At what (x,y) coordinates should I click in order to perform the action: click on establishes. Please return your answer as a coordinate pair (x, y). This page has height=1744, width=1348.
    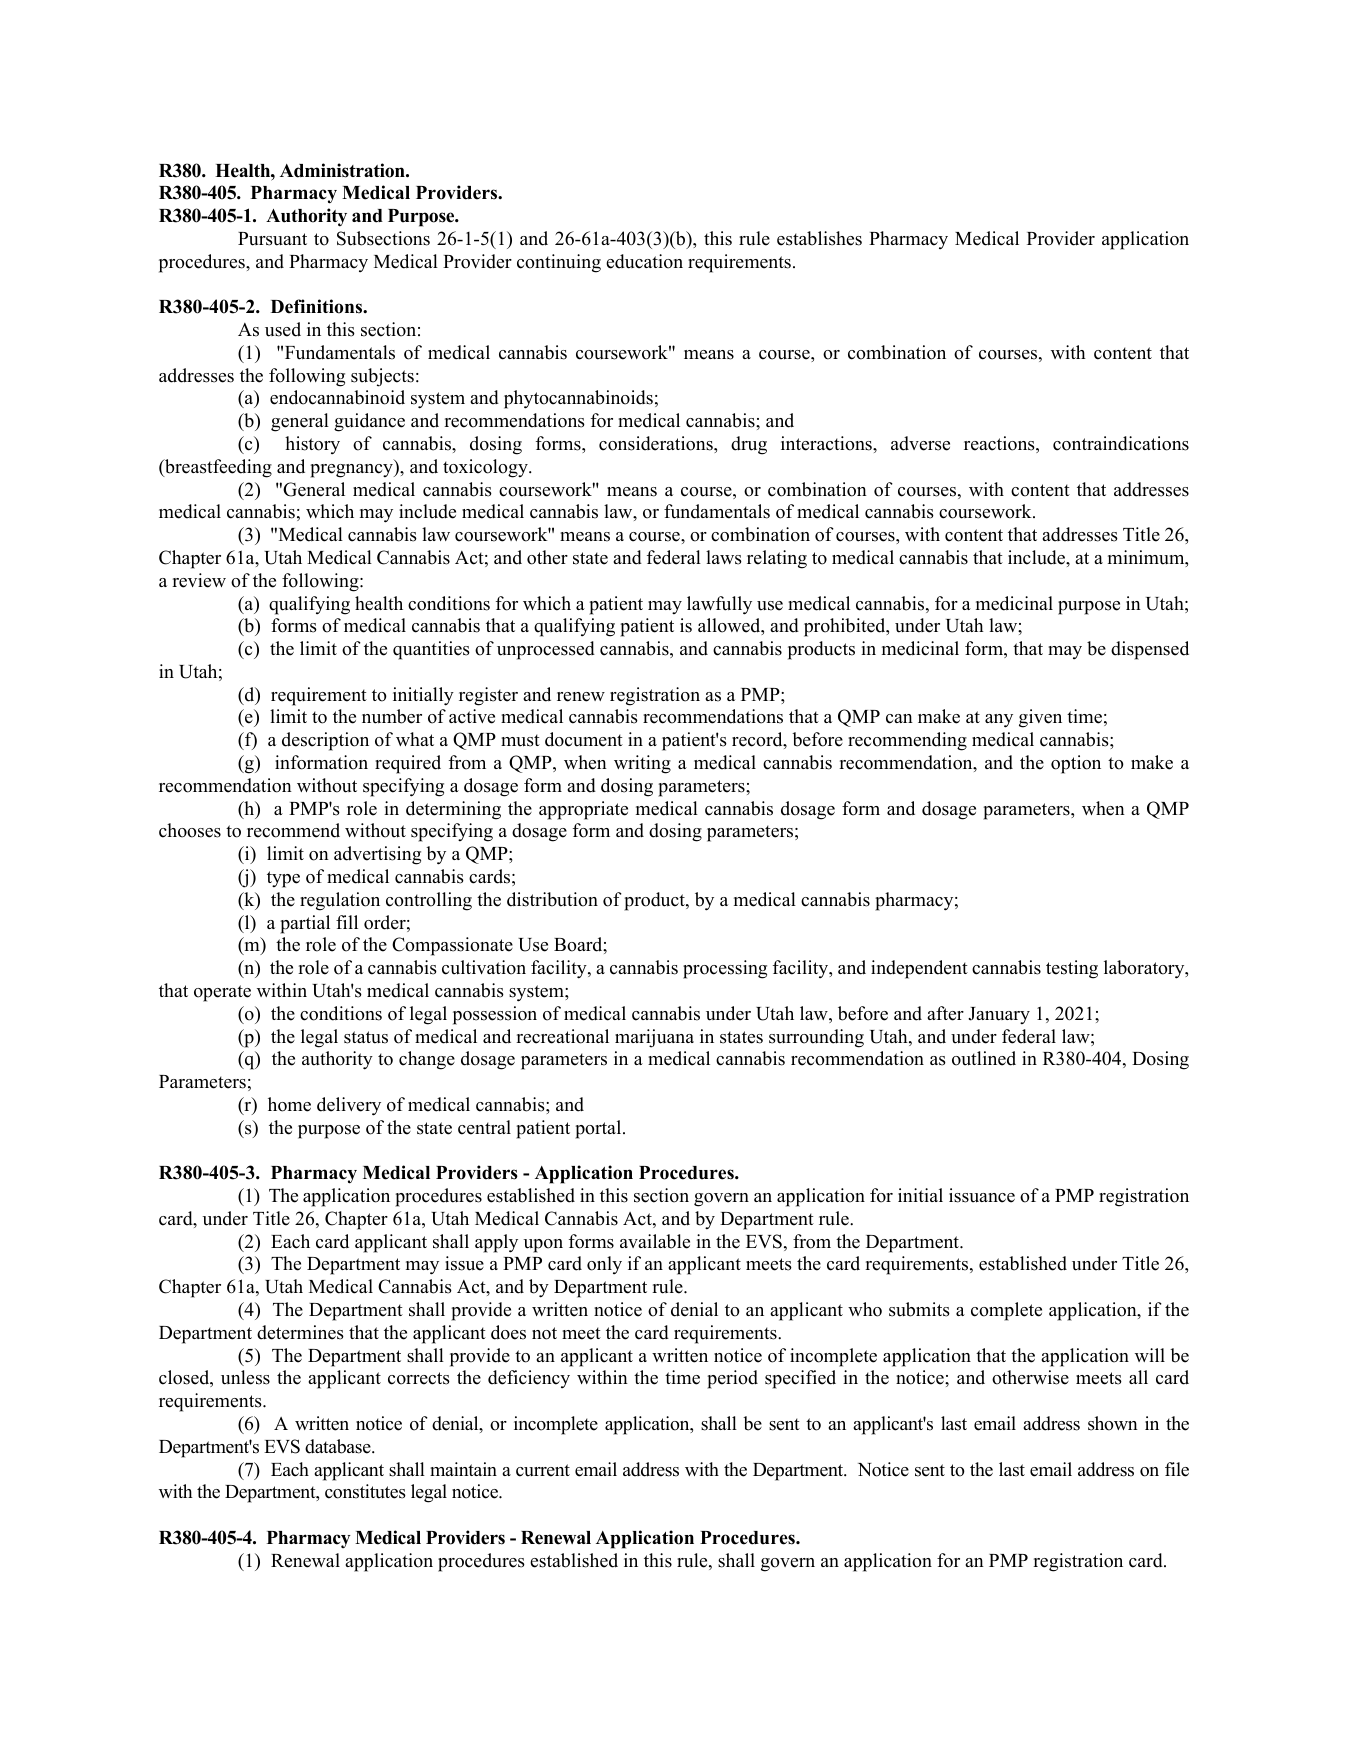
    Looking at the image, I should click on (819, 238).
